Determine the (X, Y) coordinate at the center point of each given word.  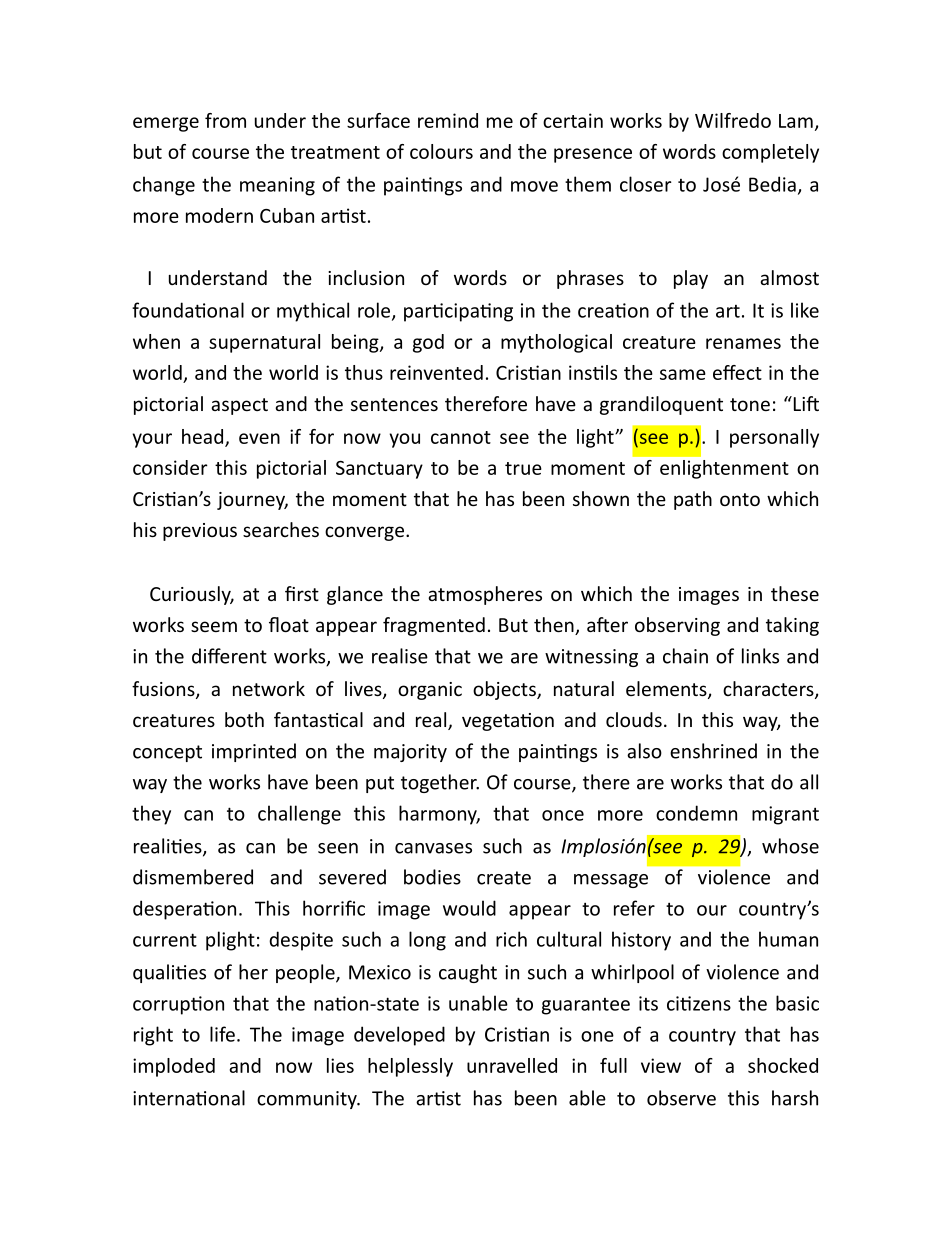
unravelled (512, 1065)
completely (770, 153)
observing (677, 626)
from (225, 120)
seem (214, 626)
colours (441, 151)
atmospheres (485, 595)
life (222, 1034)
